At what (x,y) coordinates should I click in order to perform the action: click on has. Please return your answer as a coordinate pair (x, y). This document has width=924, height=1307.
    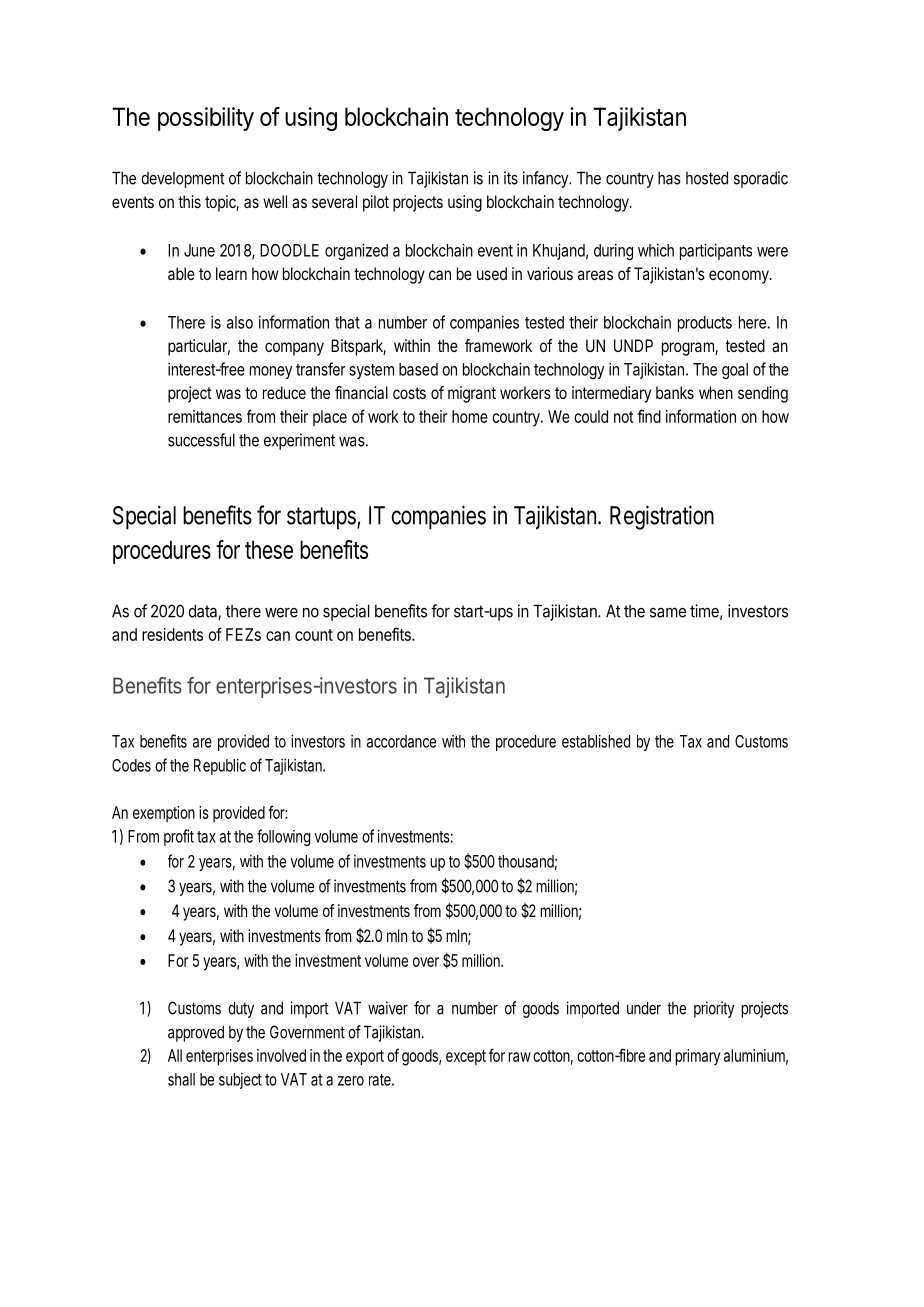
    Looking at the image, I should click on (669, 178).
